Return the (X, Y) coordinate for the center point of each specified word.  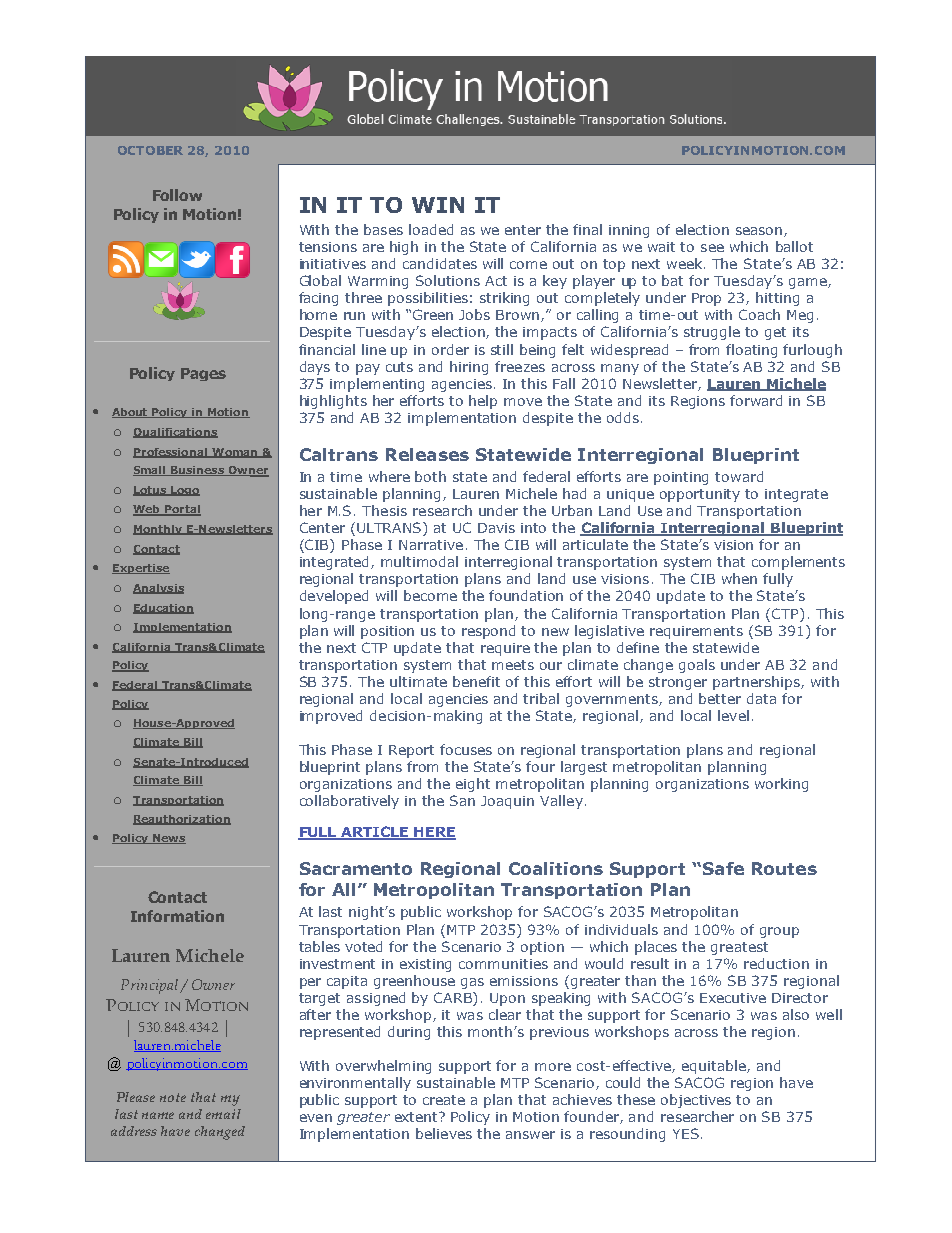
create (444, 1100)
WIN (438, 205)
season (760, 232)
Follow (177, 195)
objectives (696, 1101)
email (223, 1114)
